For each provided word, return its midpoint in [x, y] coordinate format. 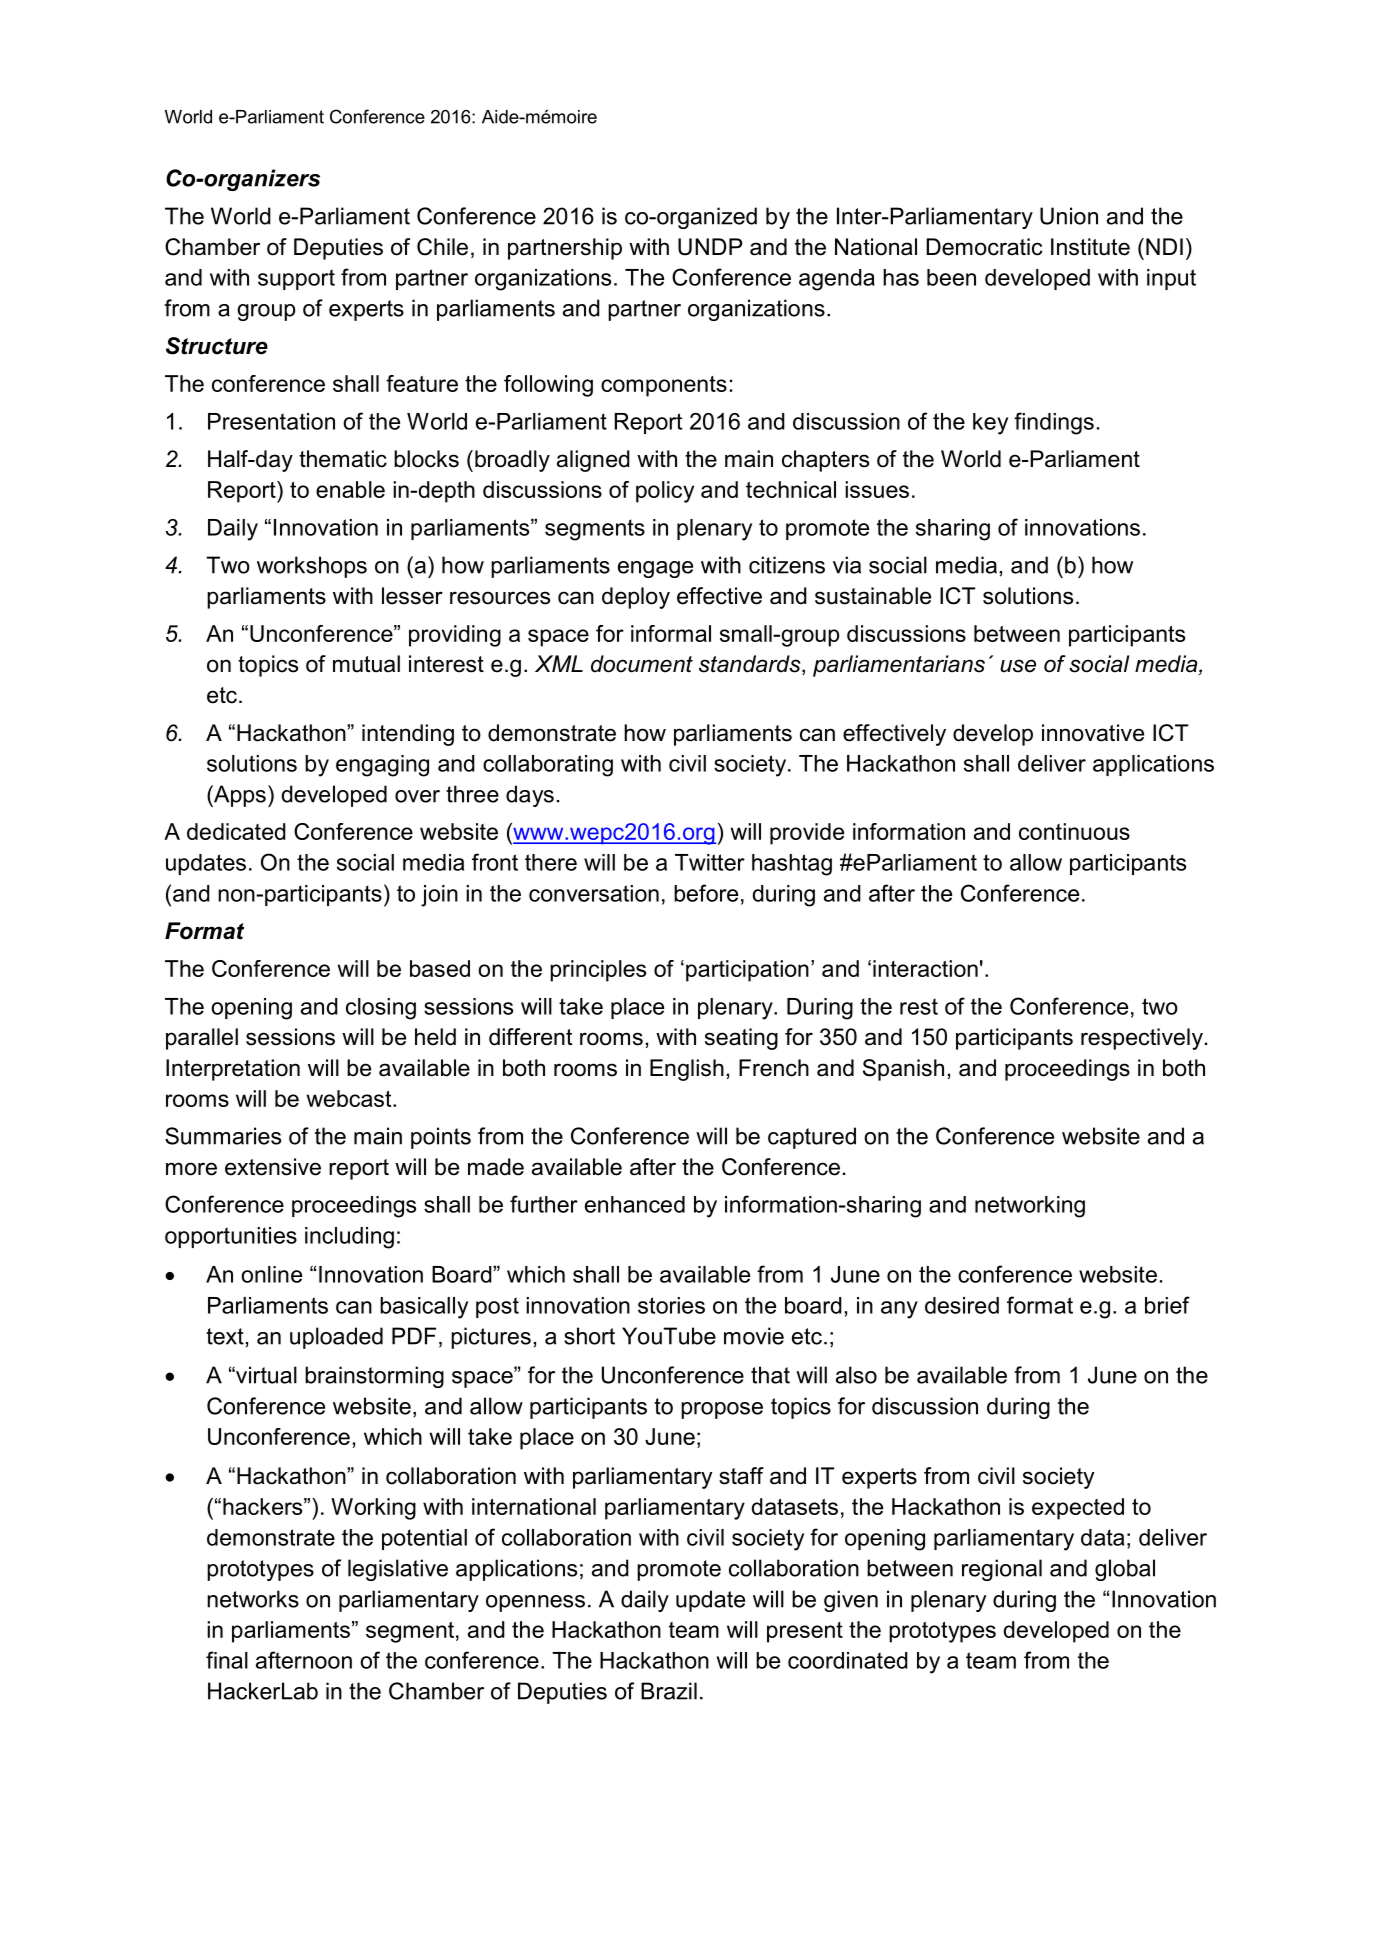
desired [962, 1305]
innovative [1093, 733]
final [227, 1660]
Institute [1090, 247]
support [296, 279]
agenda [837, 280]
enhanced [635, 1204]
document [642, 664]
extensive [273, 1167]
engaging [382, 766]
